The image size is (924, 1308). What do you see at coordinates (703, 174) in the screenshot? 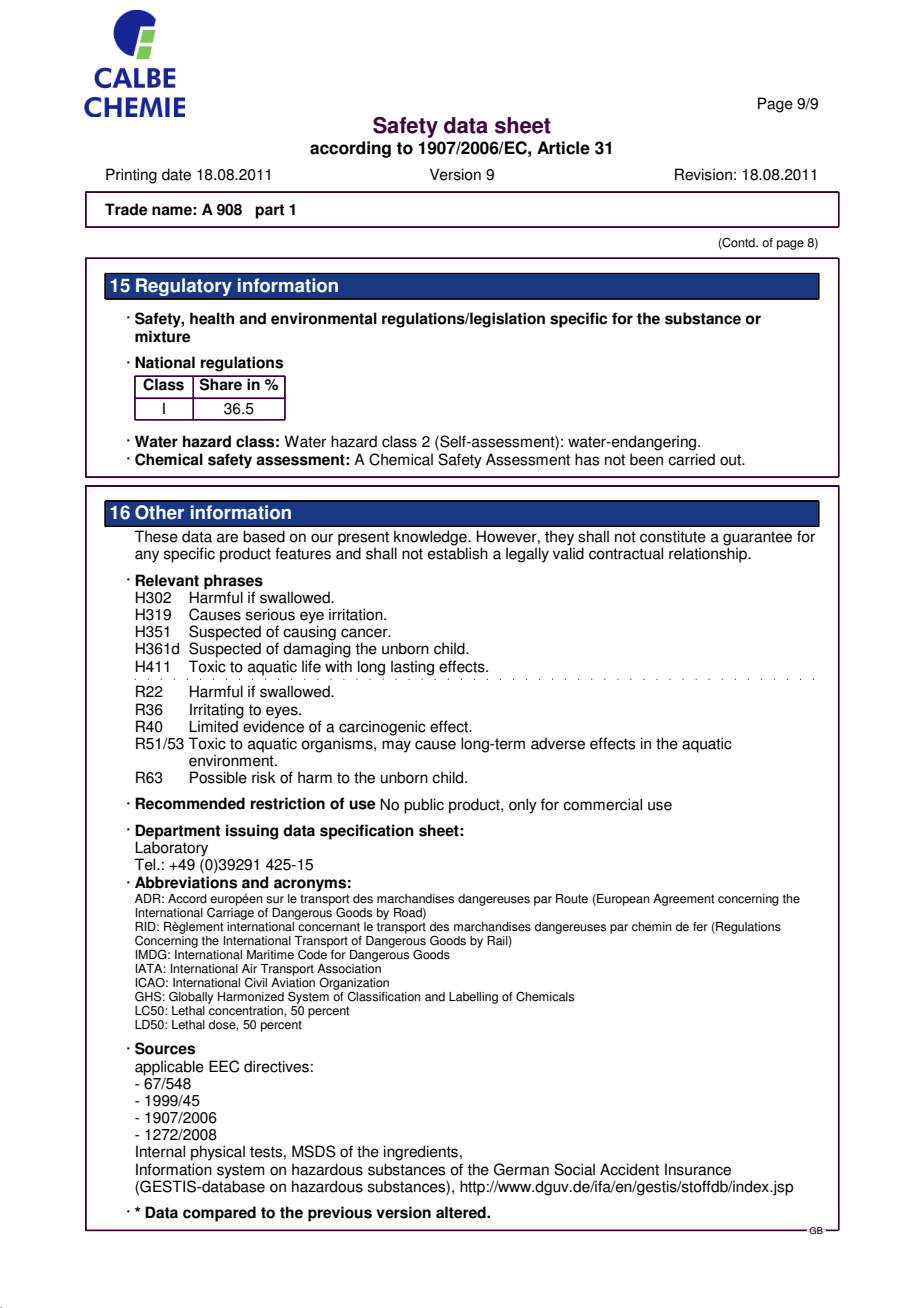
I see `Revision` at bounding box center [703, 174].
